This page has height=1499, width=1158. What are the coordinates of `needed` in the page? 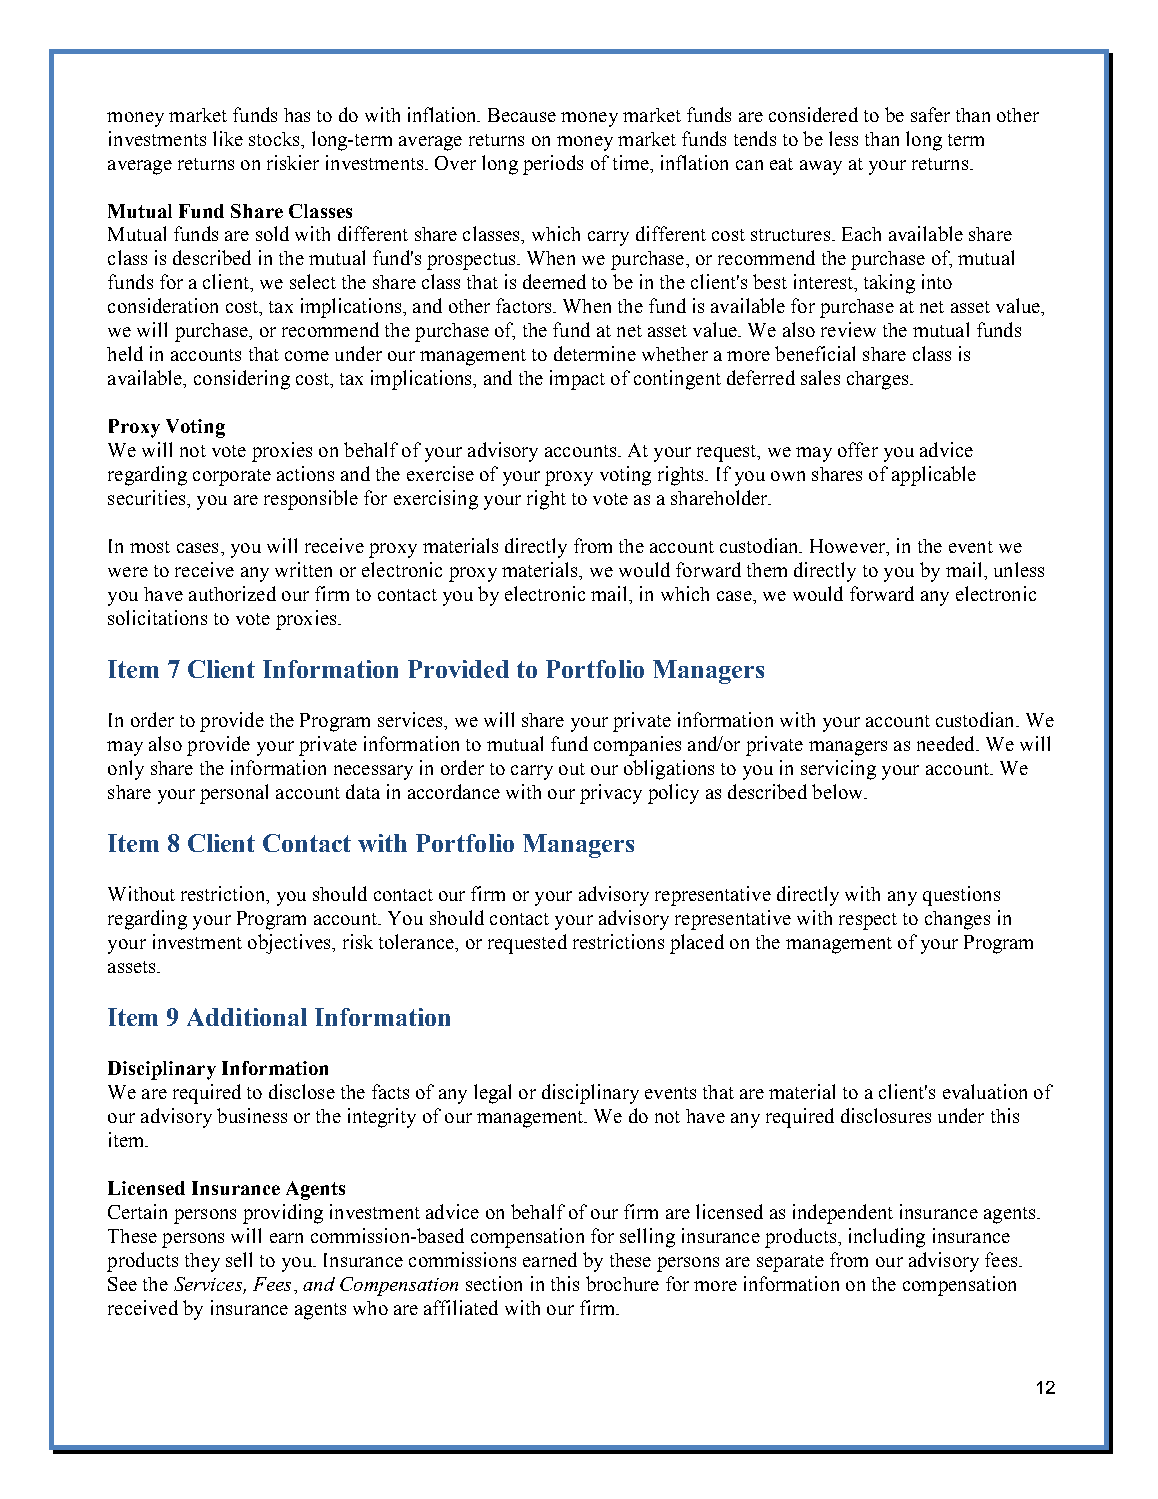 It's located at (947, 743).
